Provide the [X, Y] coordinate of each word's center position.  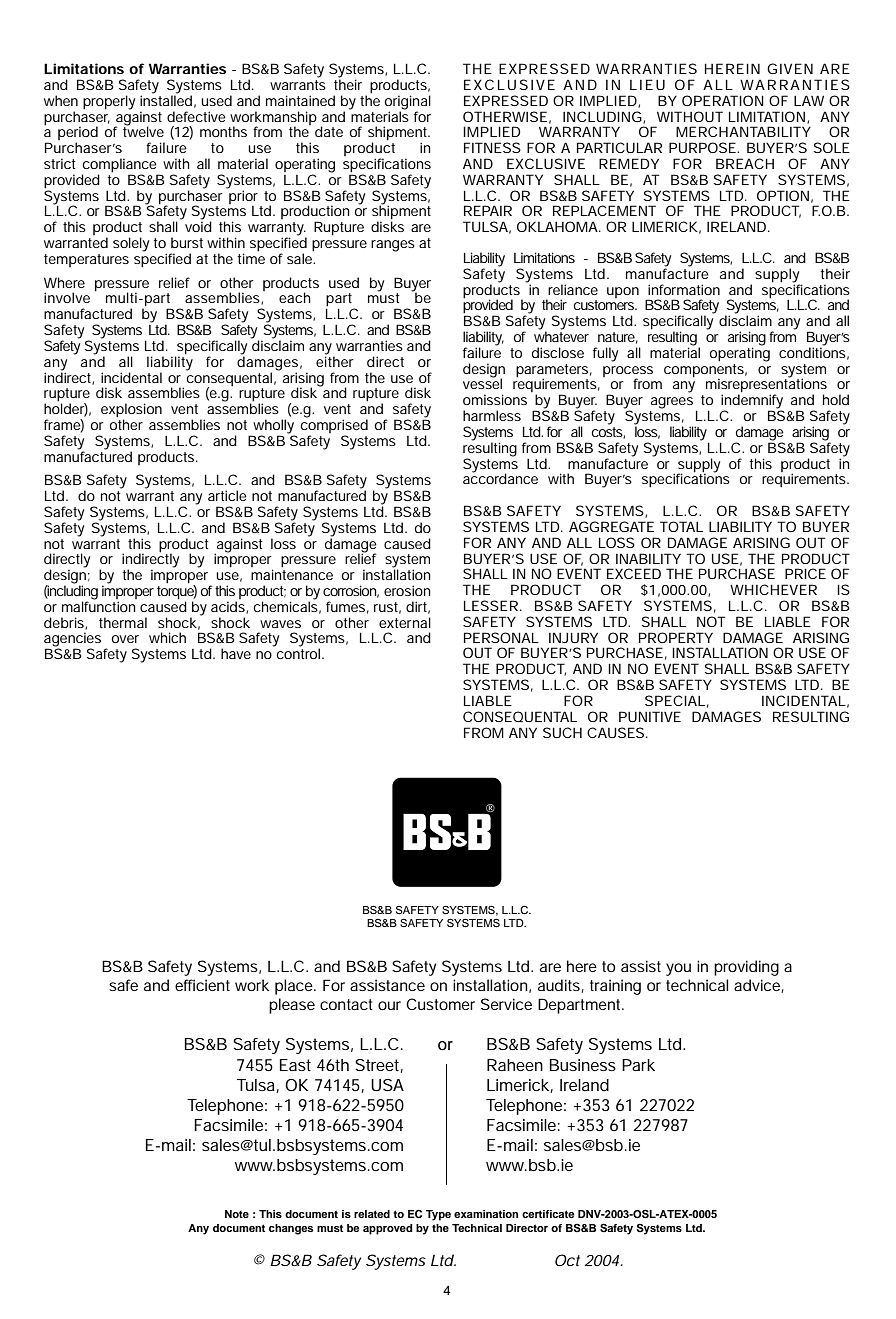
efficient [202, 985]
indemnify [752, 401]
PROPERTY [676, 637]
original [408, 103]
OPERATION [723, 100]
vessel [482, 383]
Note [237, 1214]
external [405, 622]
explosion [131, 411]
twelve [143, 131]
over [125, 639]
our [389, 1005]
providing [746, 968]
